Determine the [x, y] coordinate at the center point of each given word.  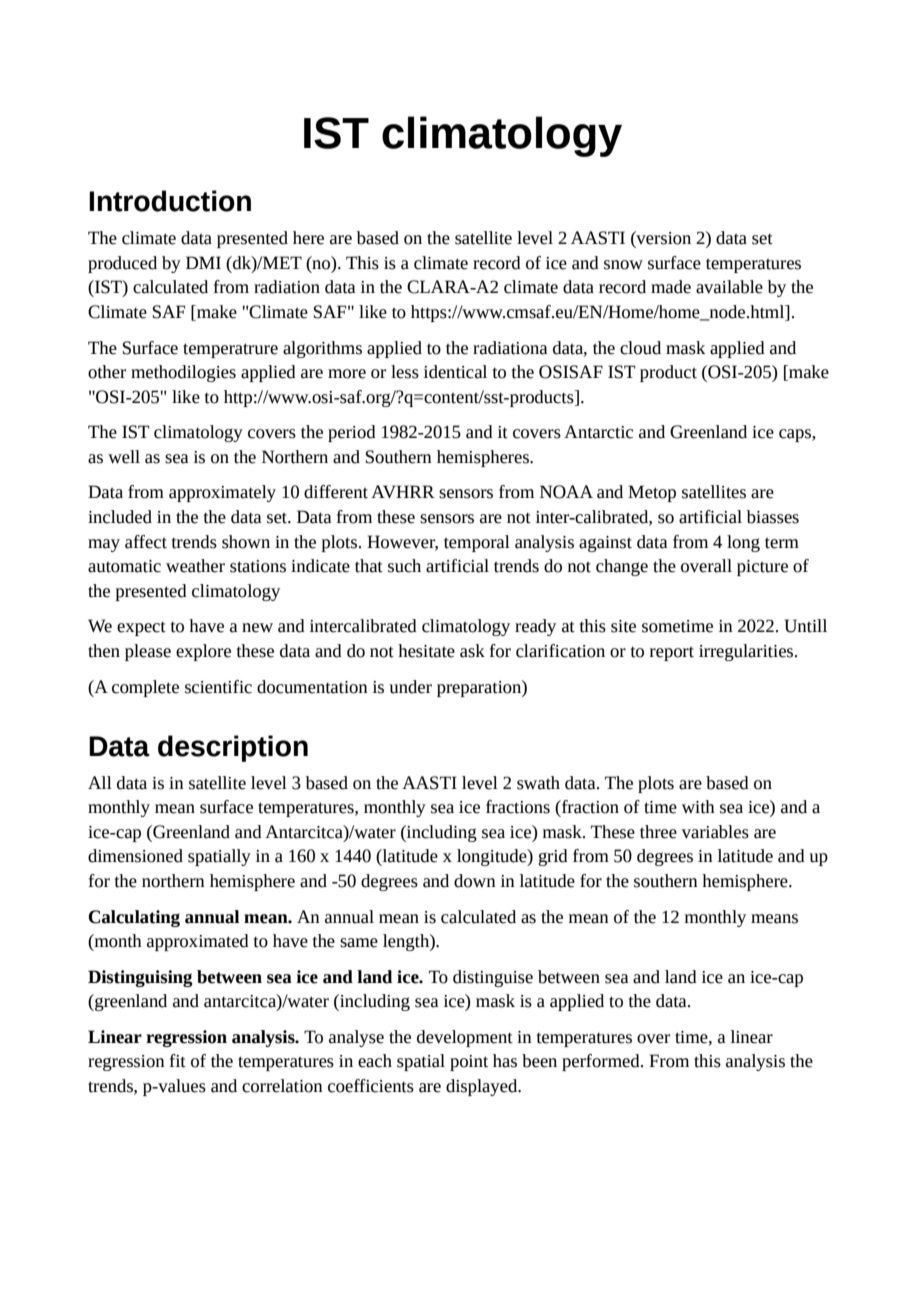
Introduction [170, 201]
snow [623, 265]
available [729, 287]
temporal [477, 543]
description [233, 748]
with [698, 807]
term [782, 543]
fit [178, 1061]
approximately [222, 493]
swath [538, 783]
